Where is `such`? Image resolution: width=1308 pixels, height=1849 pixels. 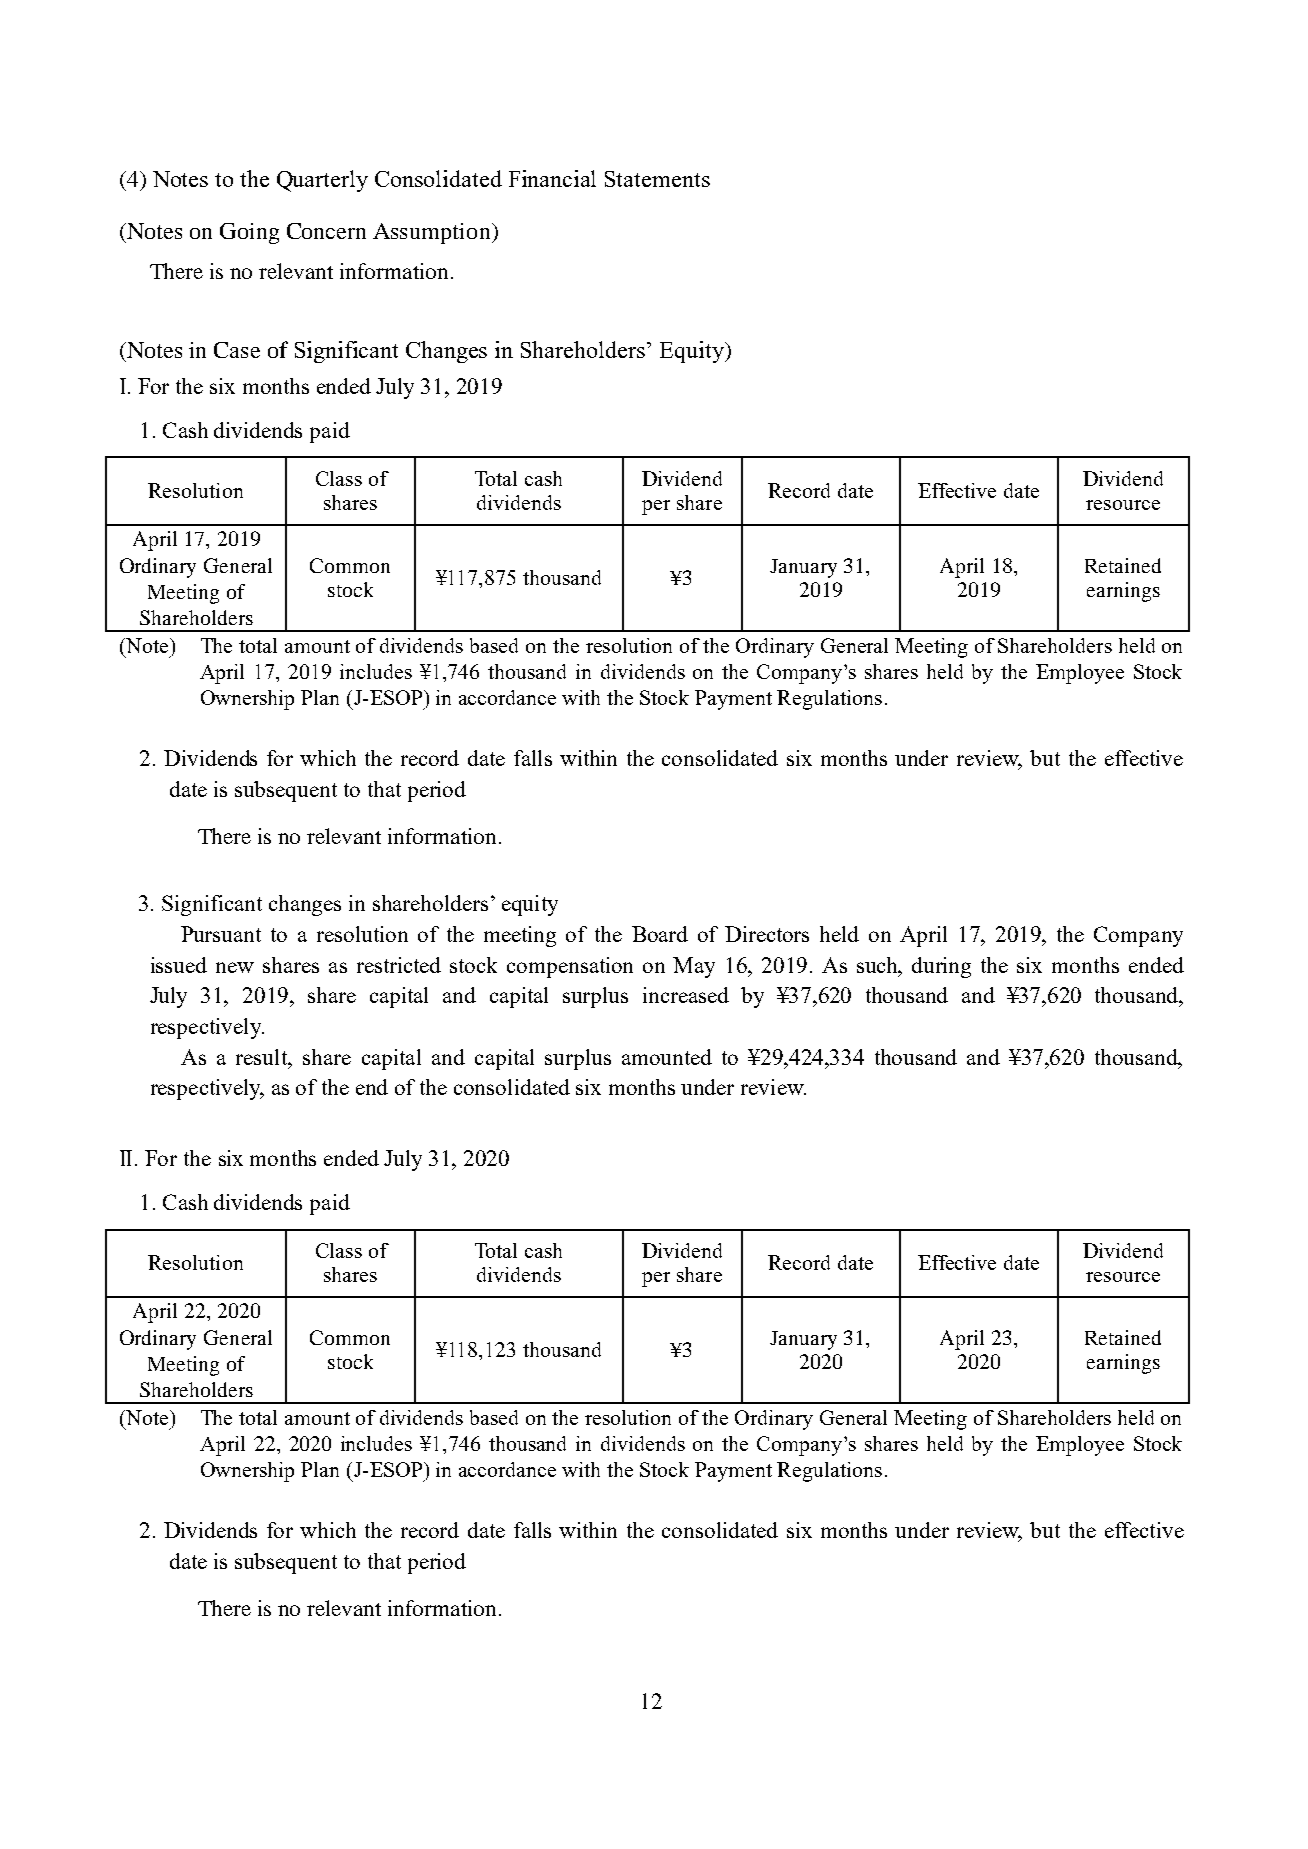 such is located at coordinates (879, 966).
